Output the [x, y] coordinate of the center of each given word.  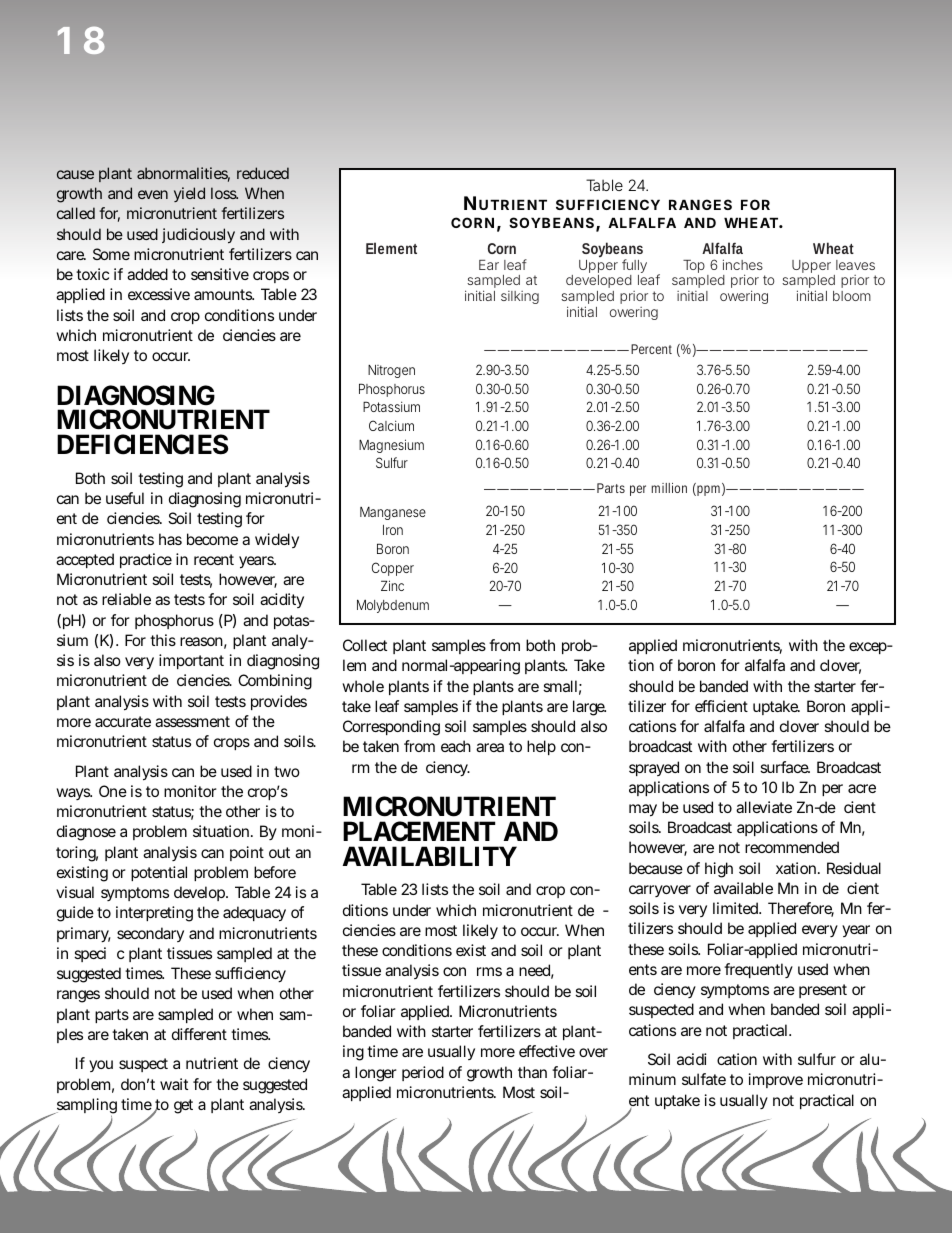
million [669, 488]
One [113, 791]
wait [174, 1084]
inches [743, 264]
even [153, 194]
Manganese [393, 513]
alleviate [764, 807]
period [423, 1073]
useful [125, 498]
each [456, 746]
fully [634, 267]
